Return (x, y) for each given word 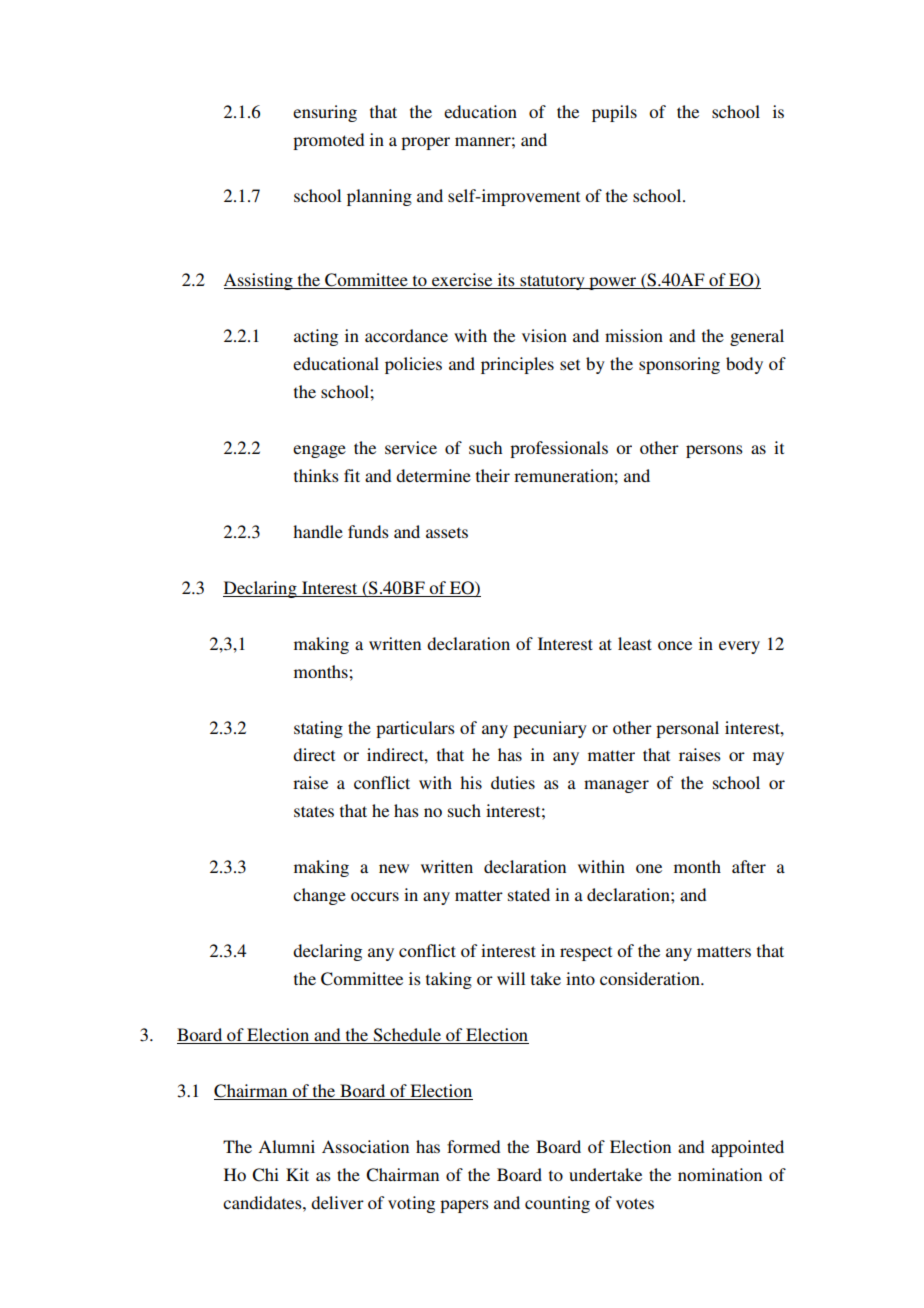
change (319, 896)
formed (473, 1146)
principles (517, 365)
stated (529, 894)
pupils (614, 113)
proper (425, 143)
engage (319, 451)
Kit (297, 1174)
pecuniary (550, 729)
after (749, 866)
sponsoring (679, 365)
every (739, 647)
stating (318, 729)
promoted (328, 141)
